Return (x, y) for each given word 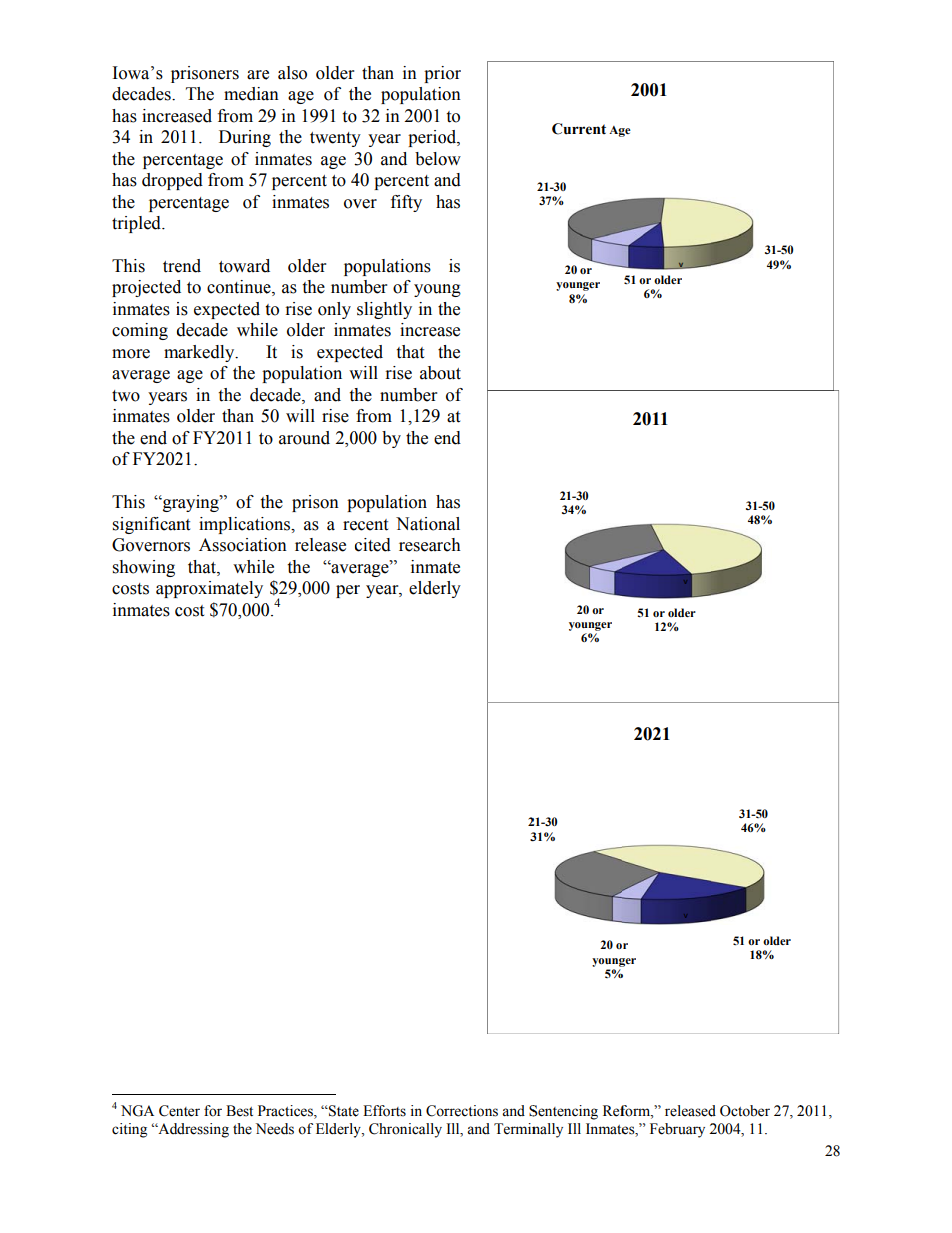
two (126, 396)
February (677, 1130)
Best (239, 1111)
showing (144, 568)
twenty (335, 139)
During (245, 138)
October (745, 1111)
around (304, 438)
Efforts (384, 1111)
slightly (384, 310)
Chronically (405, 1130)
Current (579, 129)
